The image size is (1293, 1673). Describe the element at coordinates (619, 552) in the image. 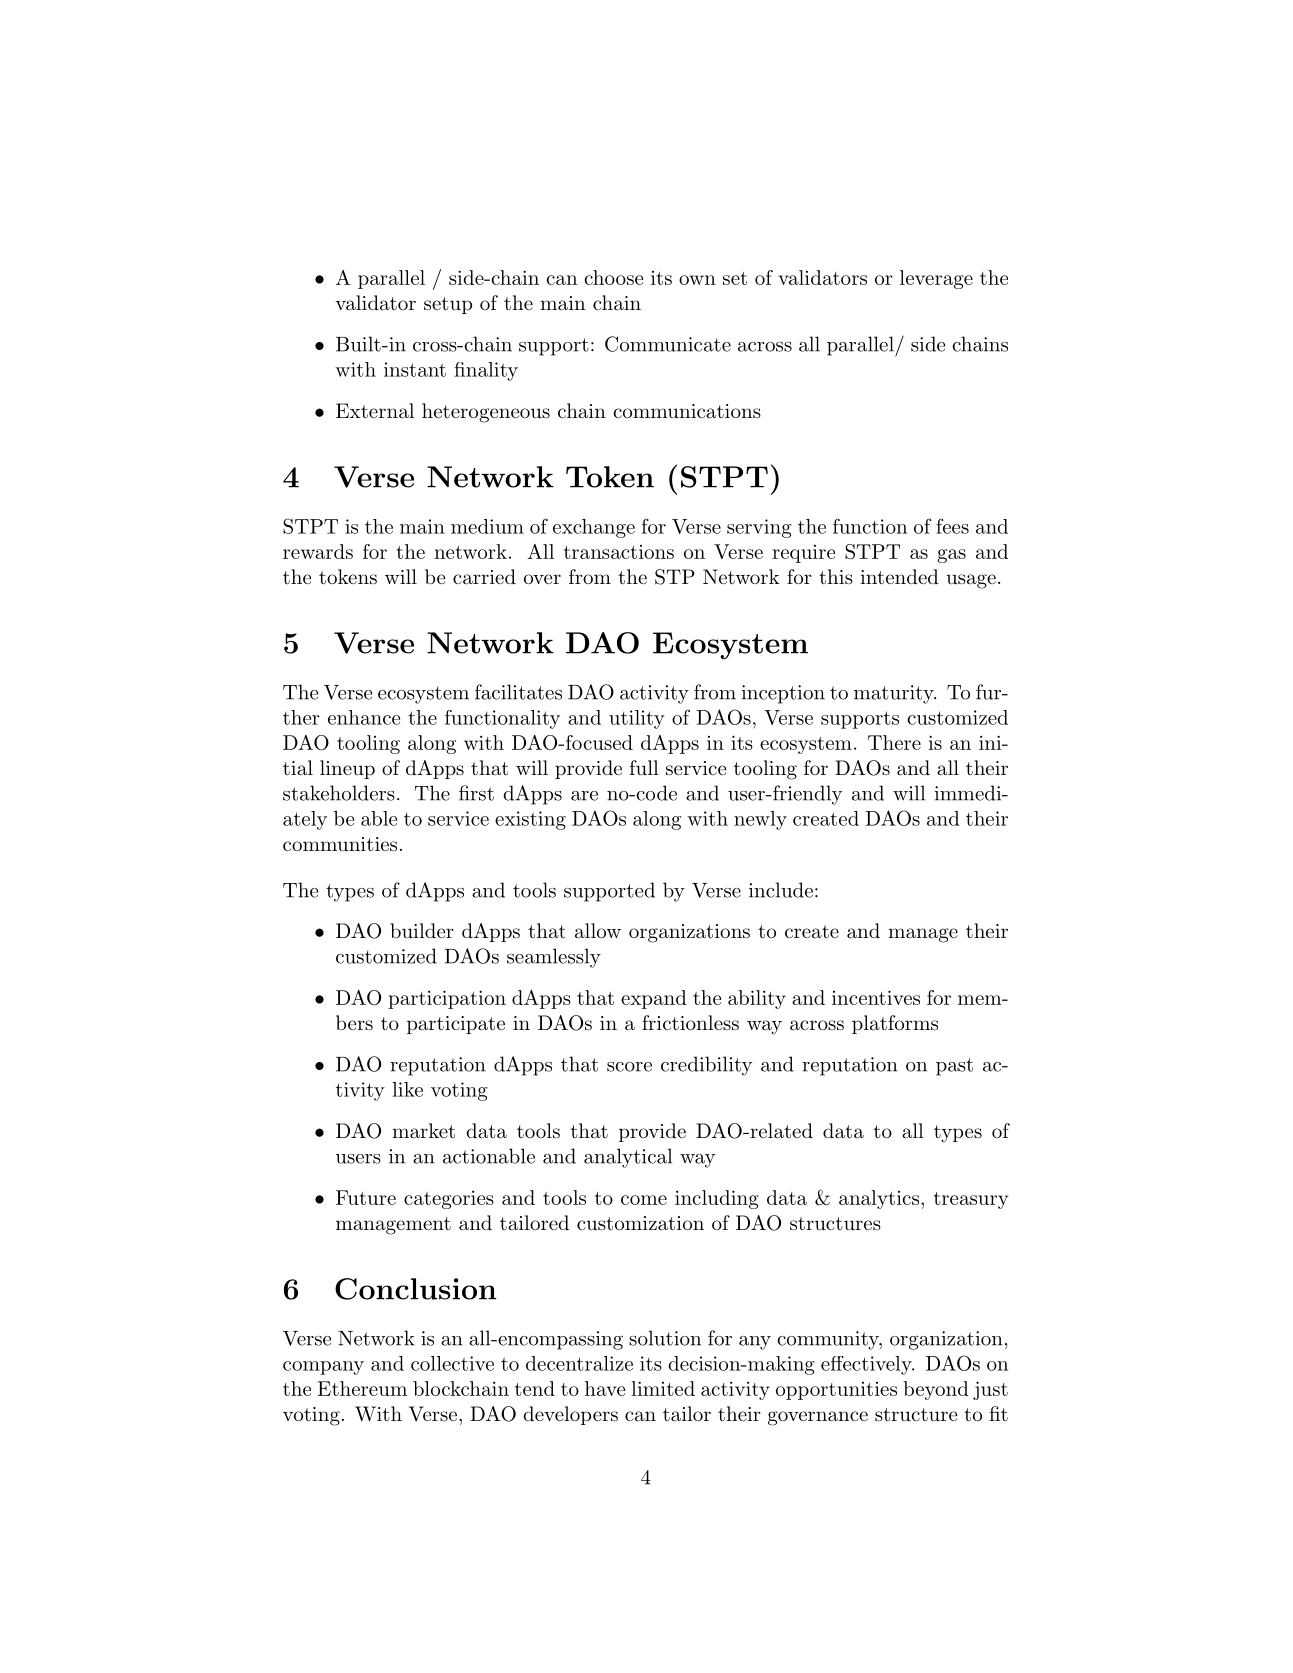

I see `transactions` at that location.
